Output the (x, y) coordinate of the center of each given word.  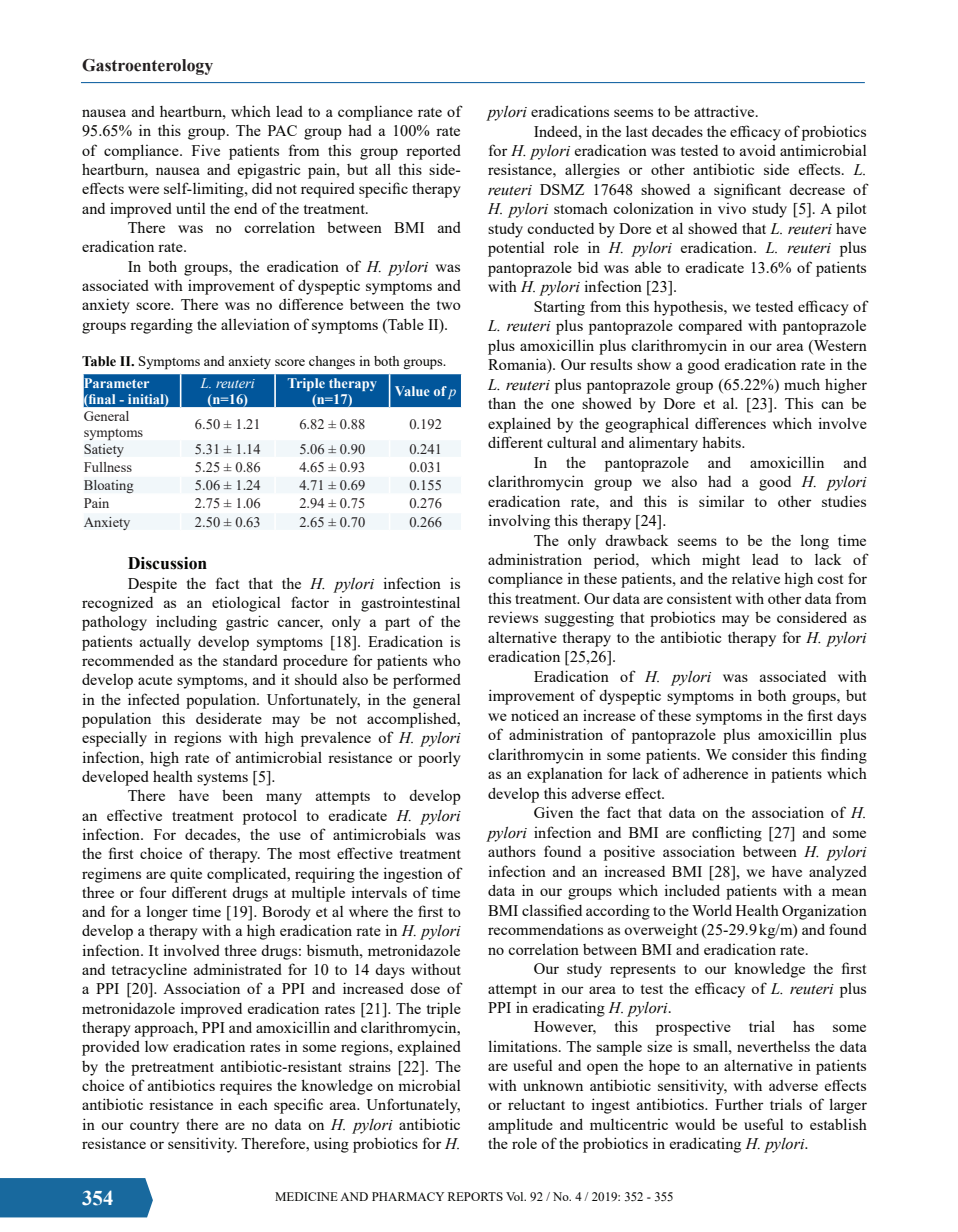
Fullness (108, 467)
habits (722, 442)
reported (433, 152)
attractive (725, 111)
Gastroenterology (147, 67)
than (502, 403)
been (237, 795)
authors (512, 851)
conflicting (727, 834)
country (154, 1127)
